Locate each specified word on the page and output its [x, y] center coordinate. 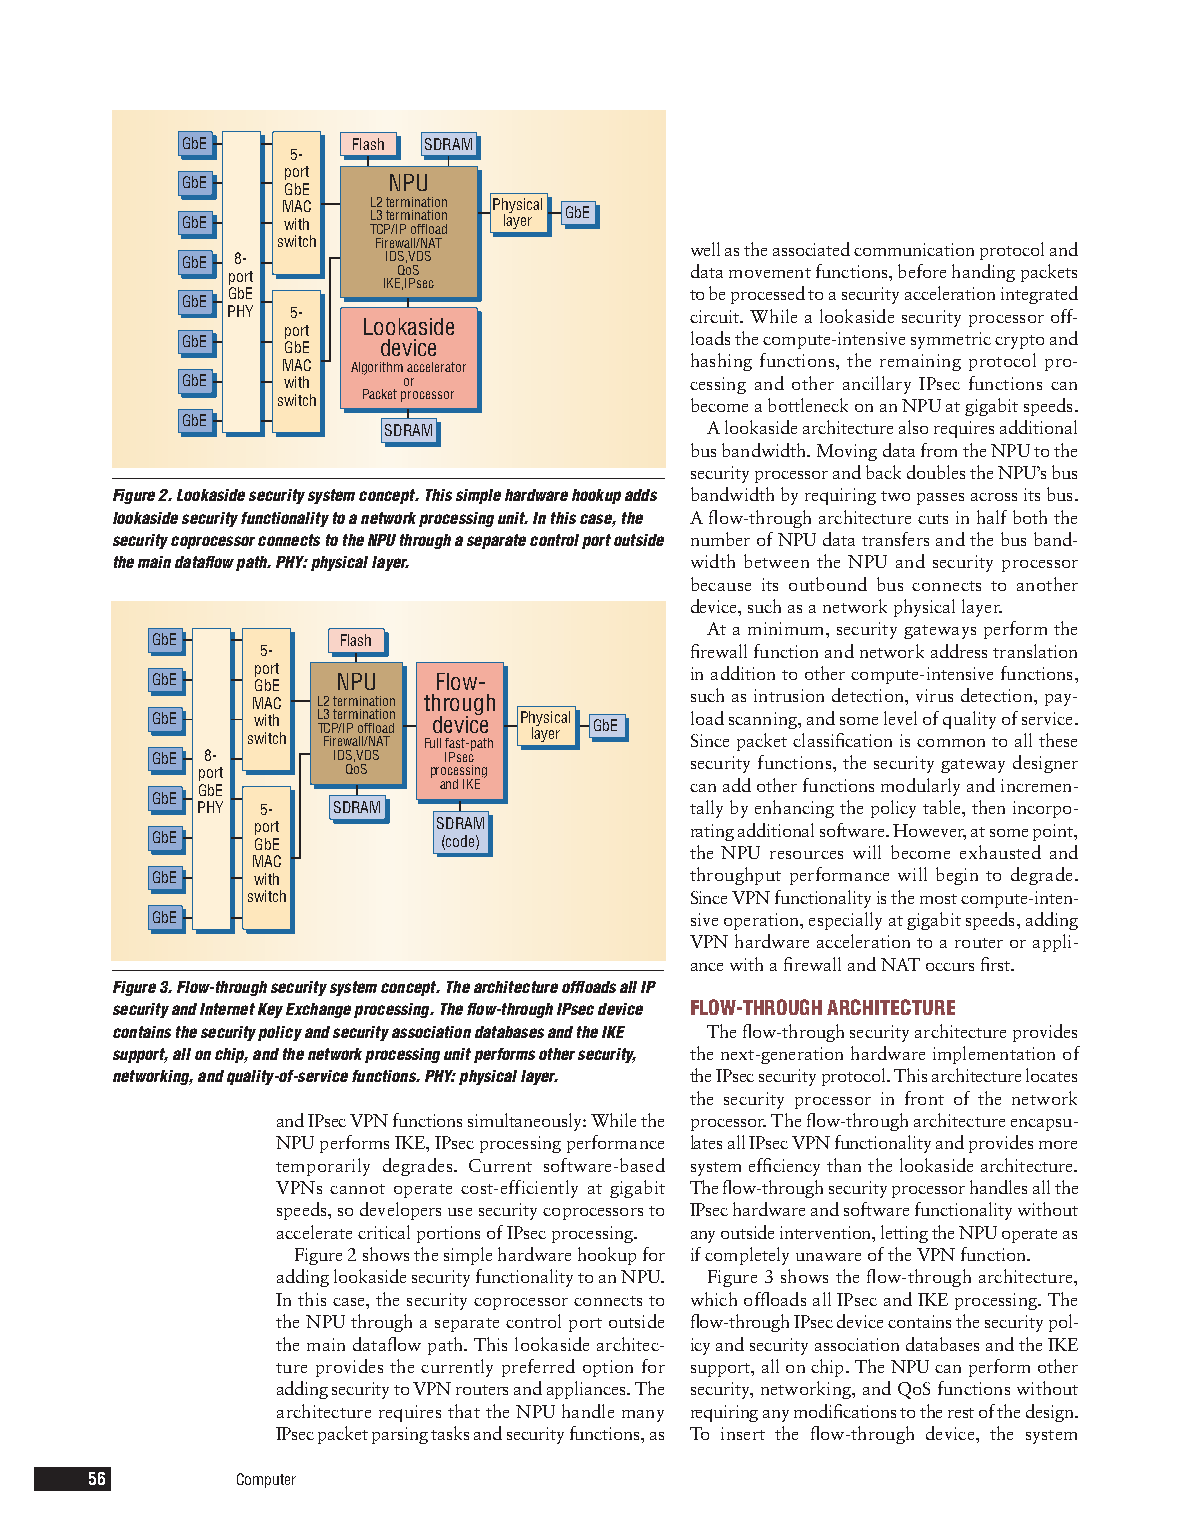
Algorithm [377, 368]
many [643, 1416]
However [929, 831]
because [721, 584]
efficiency [784, 1167]
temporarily [323, 1167]
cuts [933, 519]
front [924, 1098]
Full [433, 743]
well [705, 249]
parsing [400, 1435]
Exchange [318, 1010]
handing [983, 273]
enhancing [794, 809]
